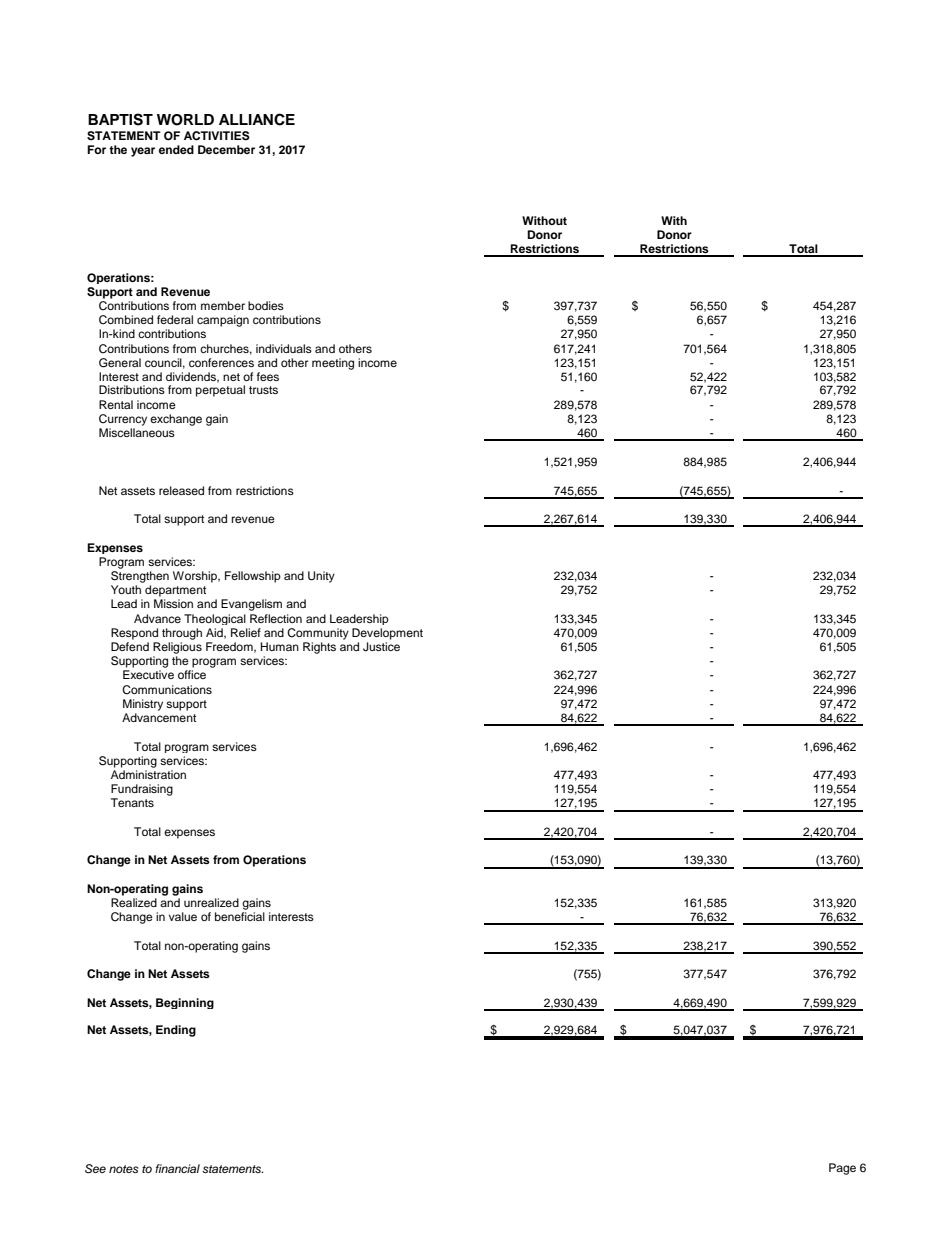 The height and width of the screenshot is (1233, 952). I want to click on individuals, so click(284, 348).
